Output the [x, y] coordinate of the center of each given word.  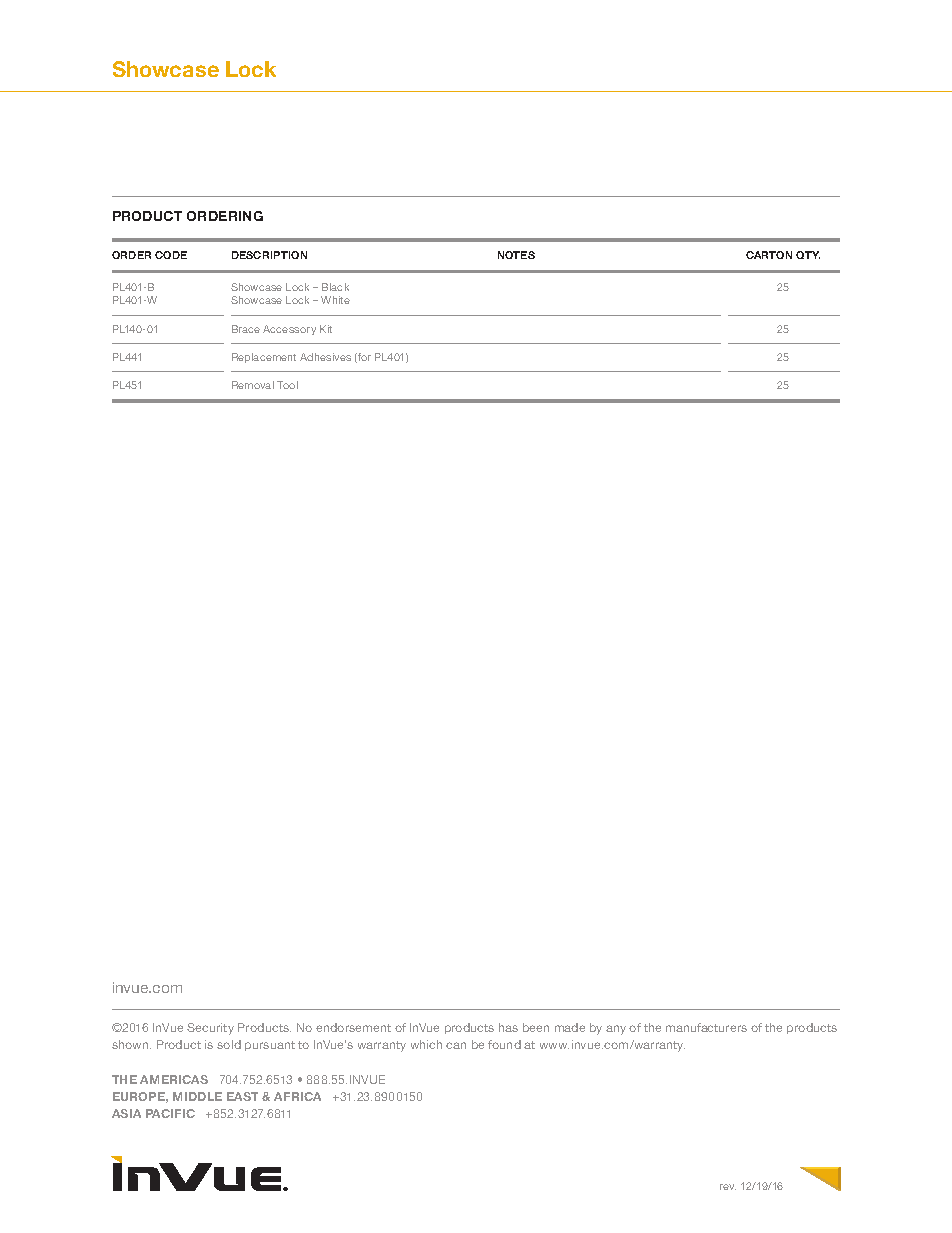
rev [728, 1187]
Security [210, 1029]
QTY [808, 255]
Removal [253, 385]
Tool [287, 385]
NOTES [516, 255]
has [508, 1027]
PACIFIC [170, 1113]
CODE [171, 255]
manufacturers [706, 1027]
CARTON [769, 255]
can [456, 1045]
